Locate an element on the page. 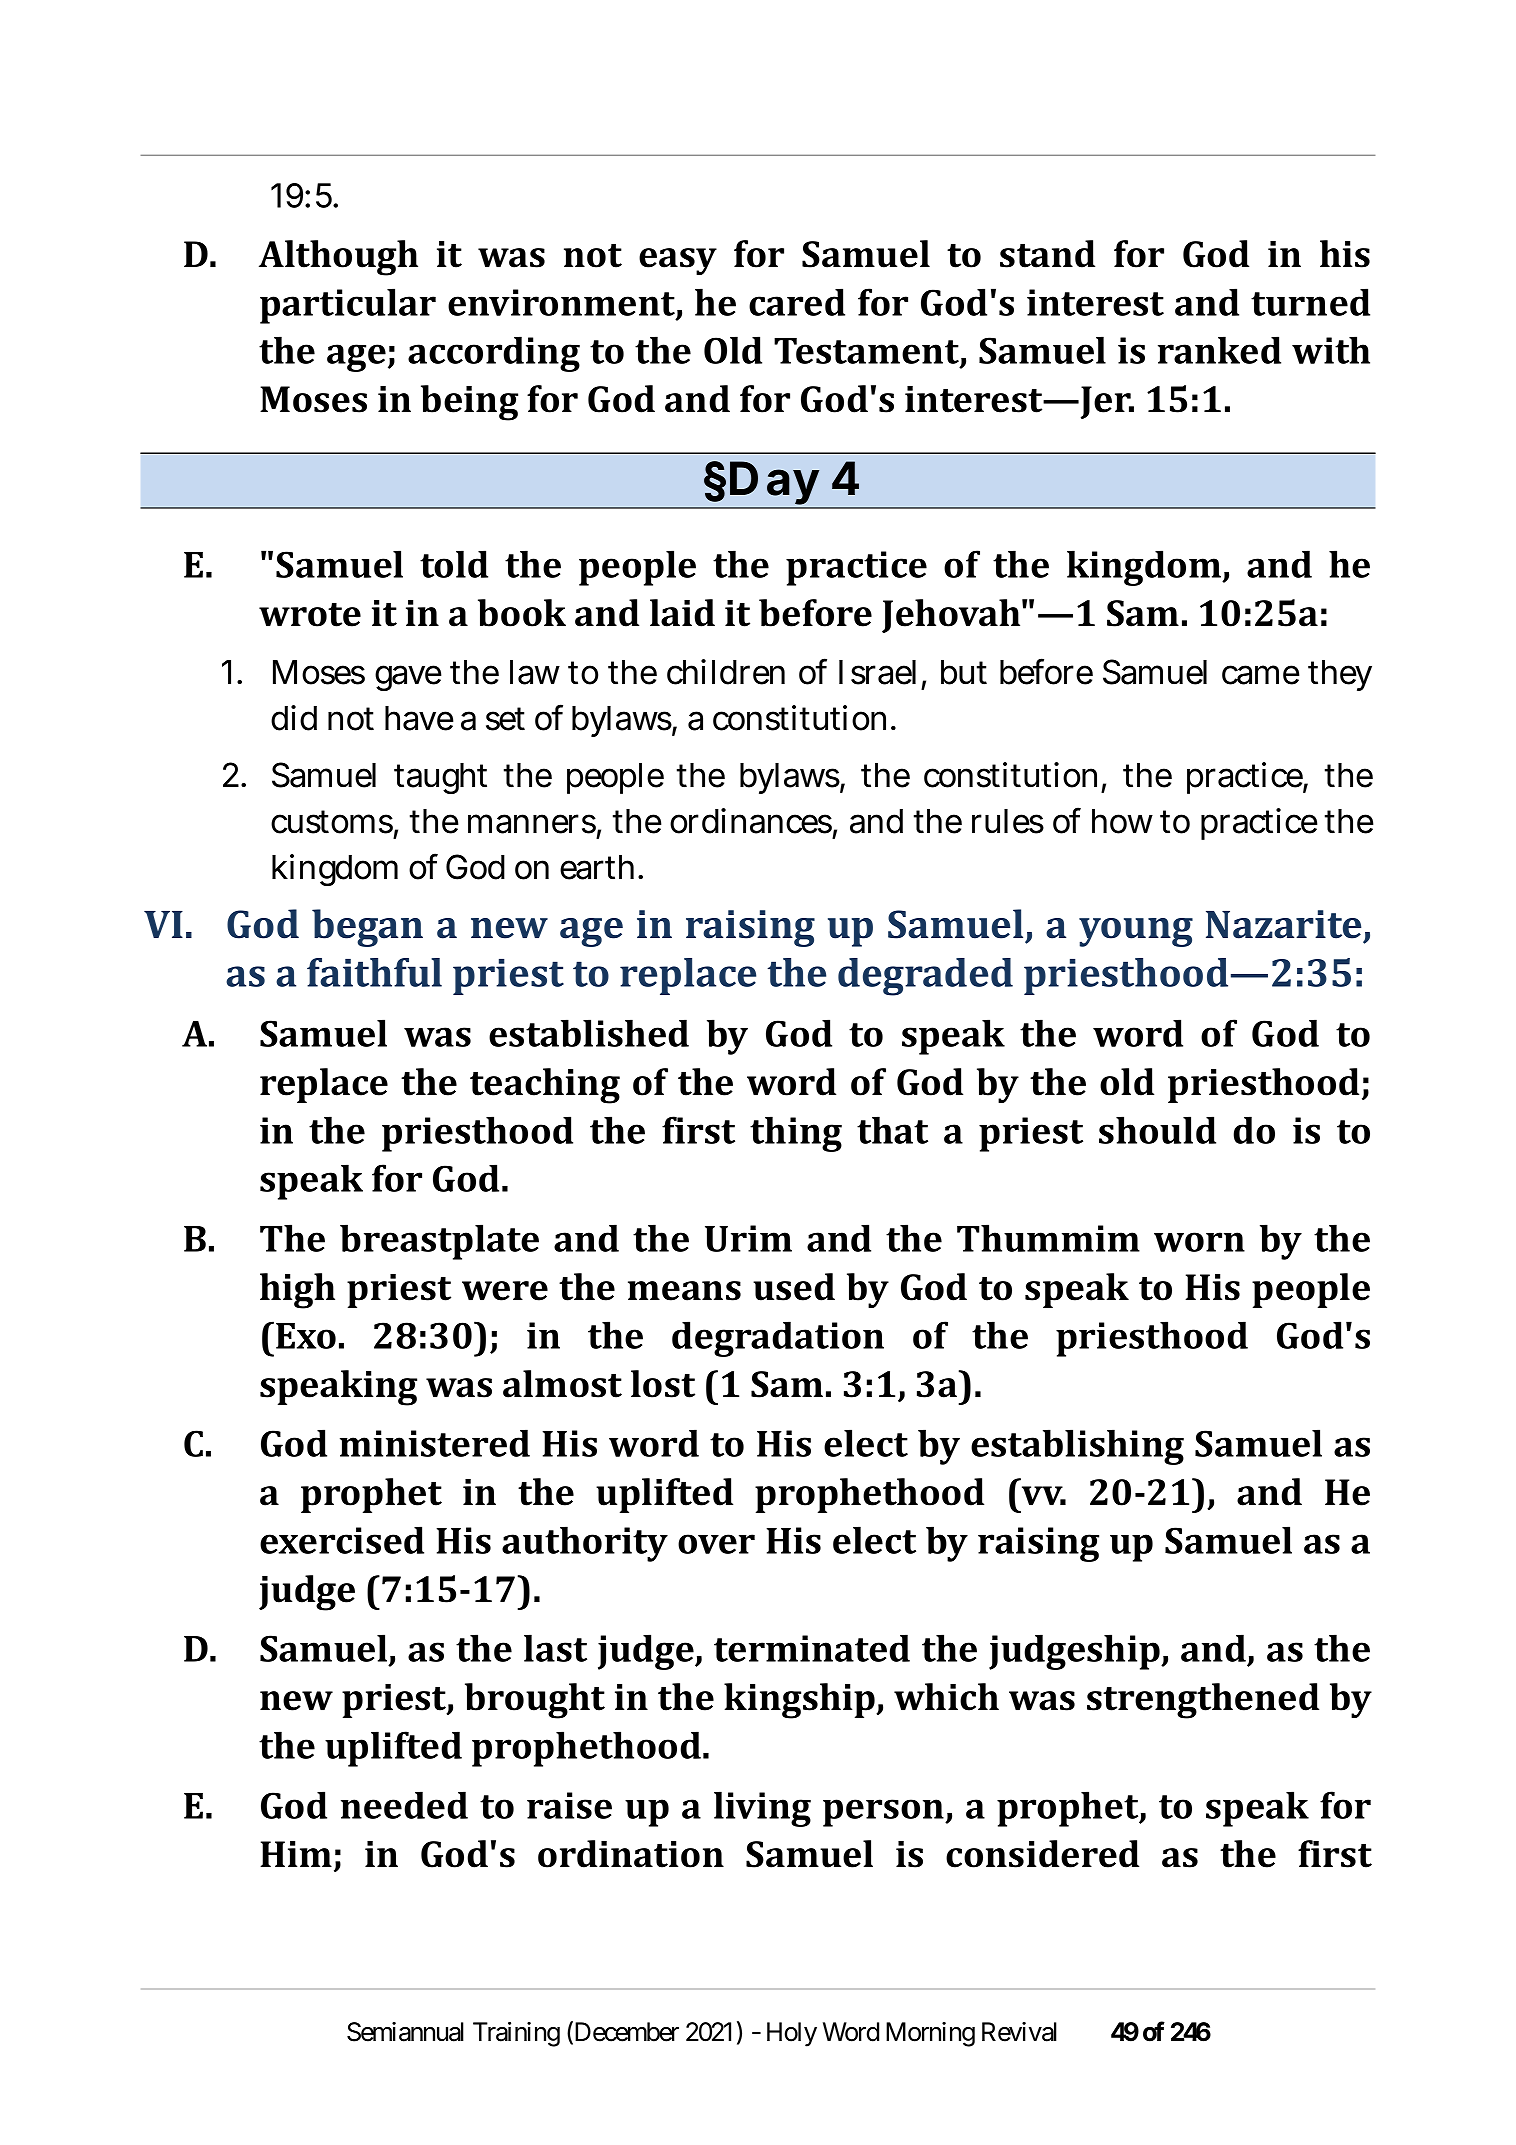 The width and height of the document is (1516, 2145). breastplate is located at coordinates (439, 1242).
